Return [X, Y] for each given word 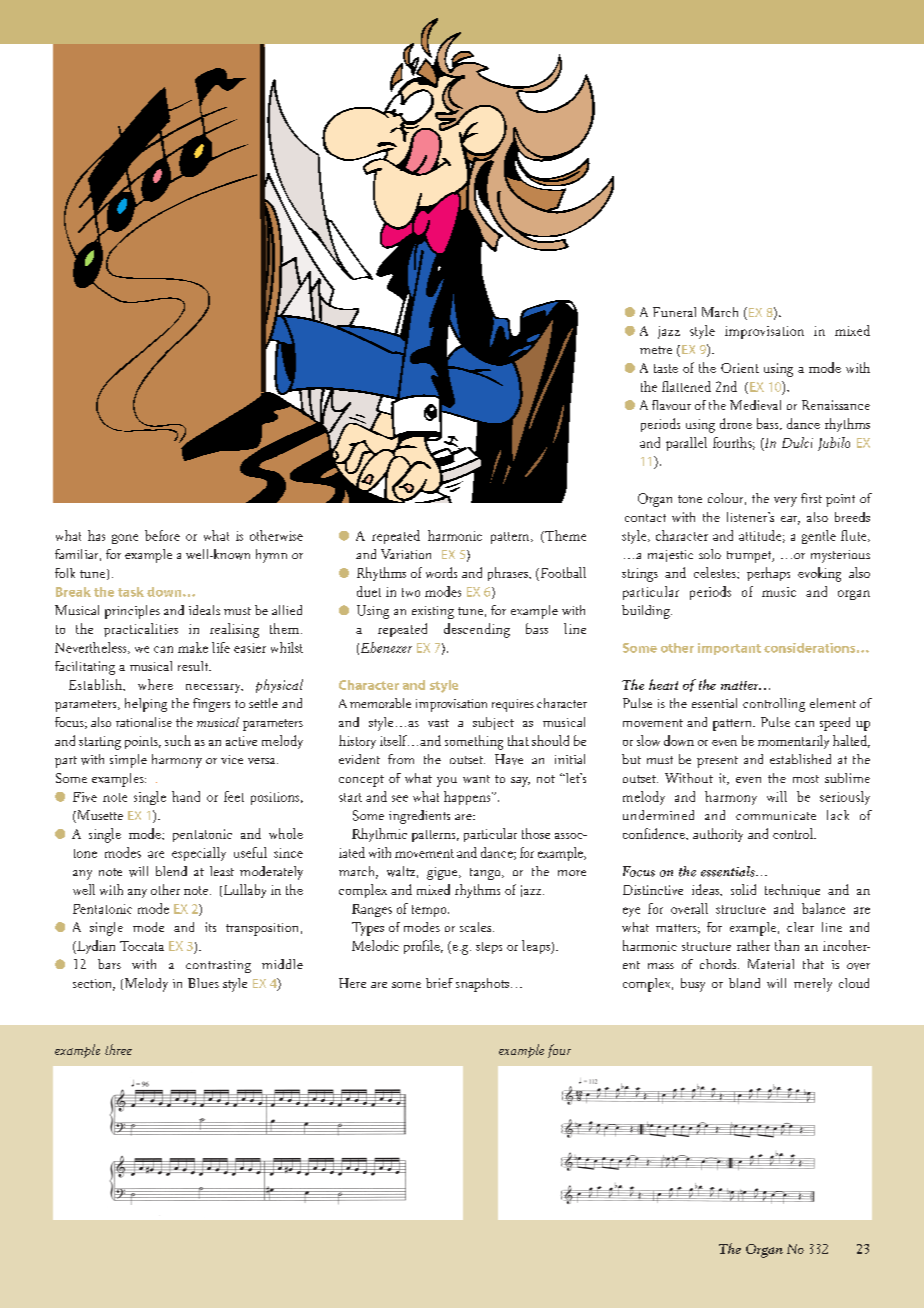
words [441, 572]
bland [744, 983]
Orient [740, 368]
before [162, 535]
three [118, 1049]
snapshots [482, 985]
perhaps [768, 574]
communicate [776, 815]
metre [656, 350]
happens [468, 798]
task [131, 592]
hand [186, 796]
